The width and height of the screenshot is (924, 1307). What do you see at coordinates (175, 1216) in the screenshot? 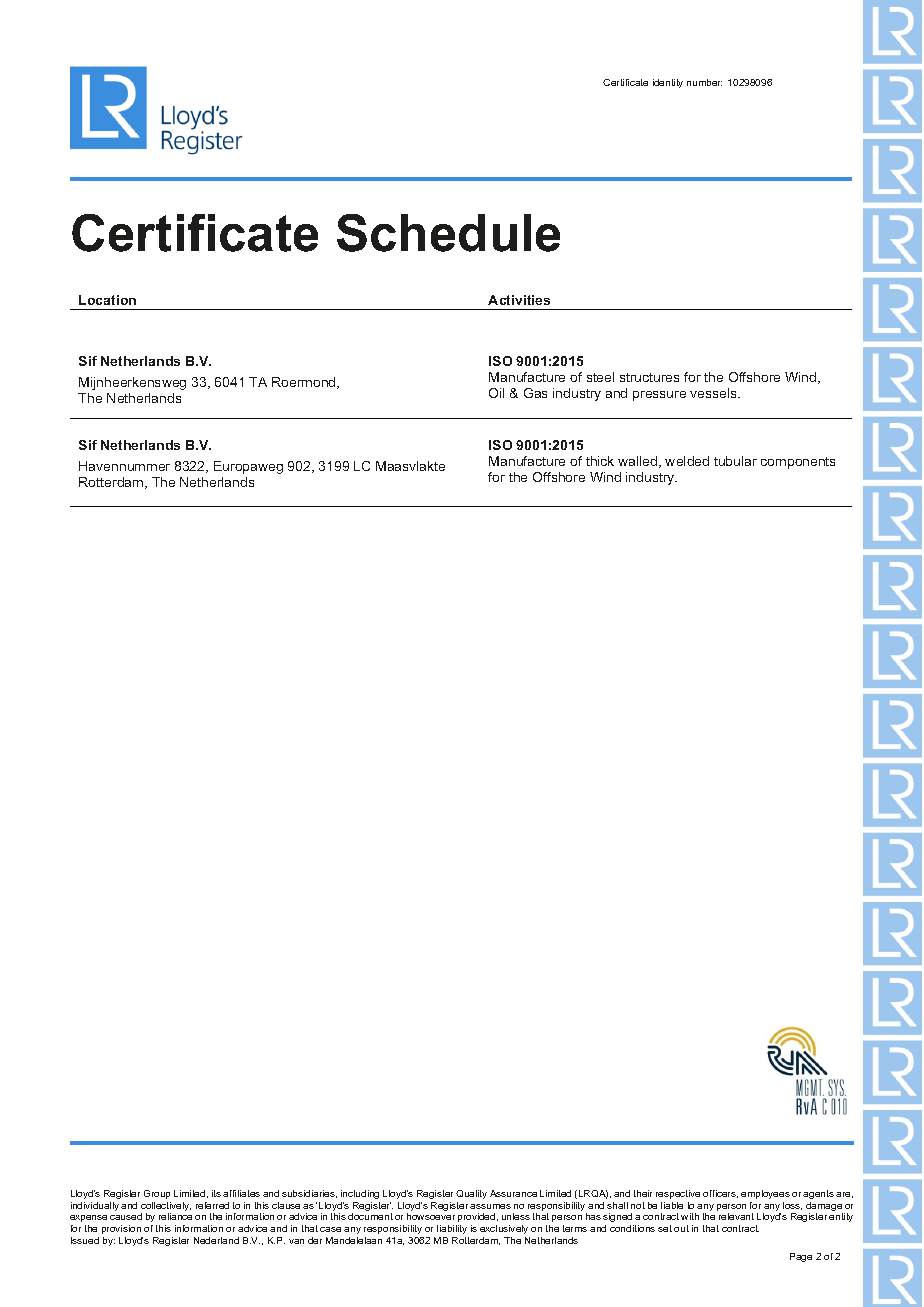
I see `reliance` at bounding box center [175, 1216].
